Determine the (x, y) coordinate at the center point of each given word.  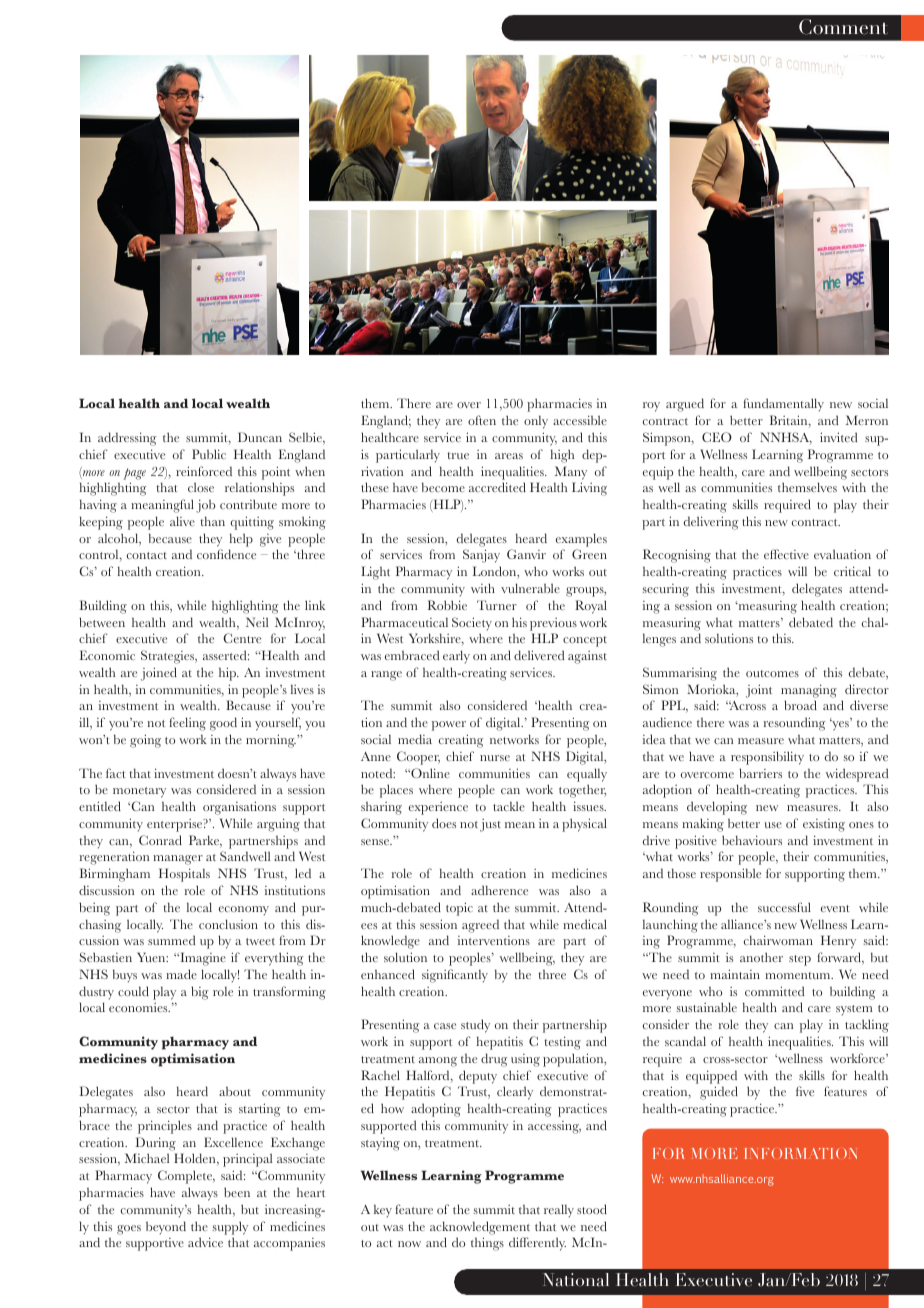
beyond (166, 1227)
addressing (127, 439)
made (181, 974)
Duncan (260, 437)
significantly (455, 976)
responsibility (767, 758)
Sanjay (481, 556)
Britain (790, 421)
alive (182, 521)
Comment (843, 27)
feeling (187, 724)
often (482, 420)
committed (774, 991)
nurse (495, 758)
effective (786, 554)
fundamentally (783, 404)
